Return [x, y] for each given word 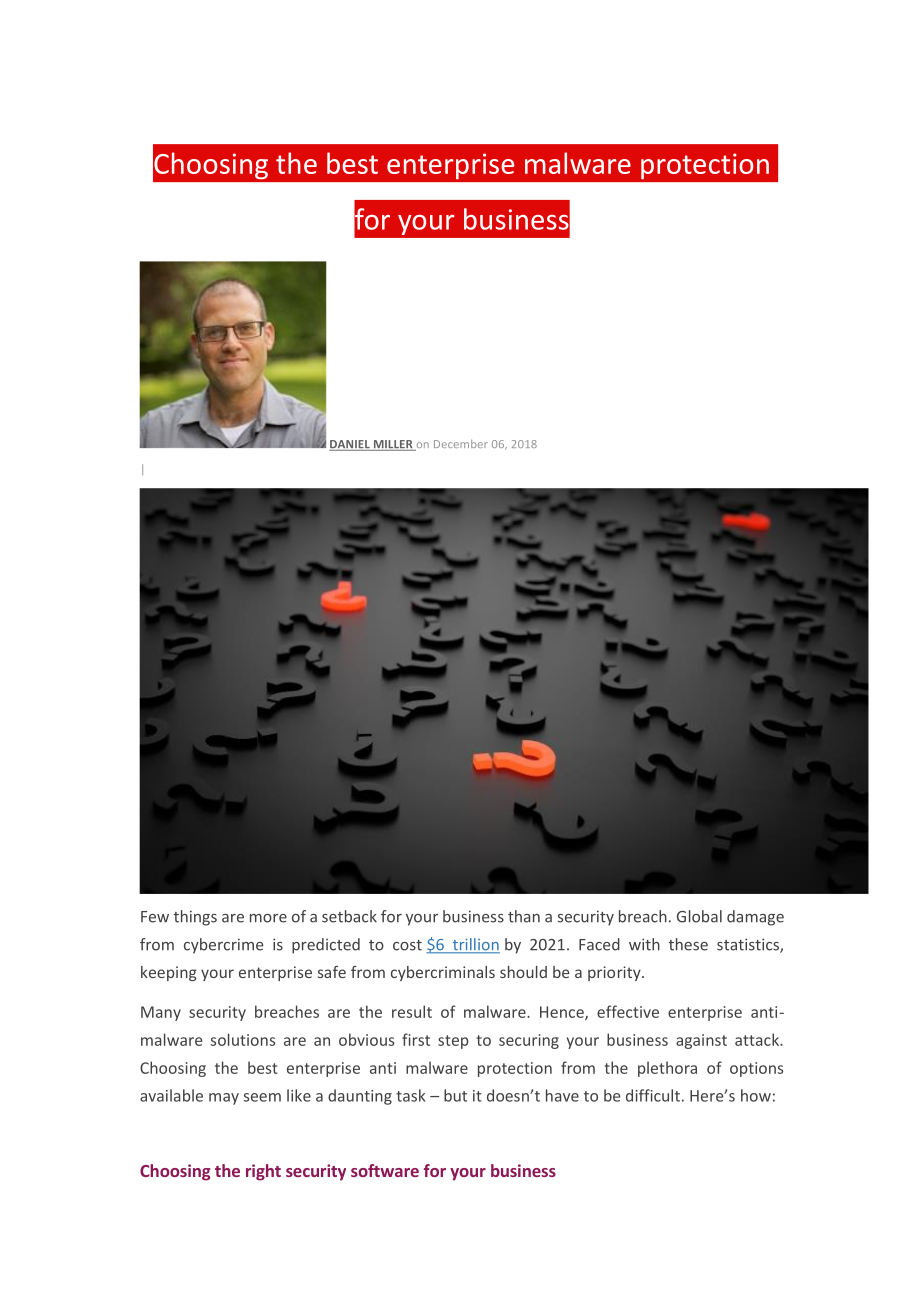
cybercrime [223, 946]
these [688, 944]
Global [699, 916]
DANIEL [350, 445]
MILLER [393, 445]
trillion [475, 945]
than [524, 916]
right [263, 1172]
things [195, 918]
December [461, 444]
